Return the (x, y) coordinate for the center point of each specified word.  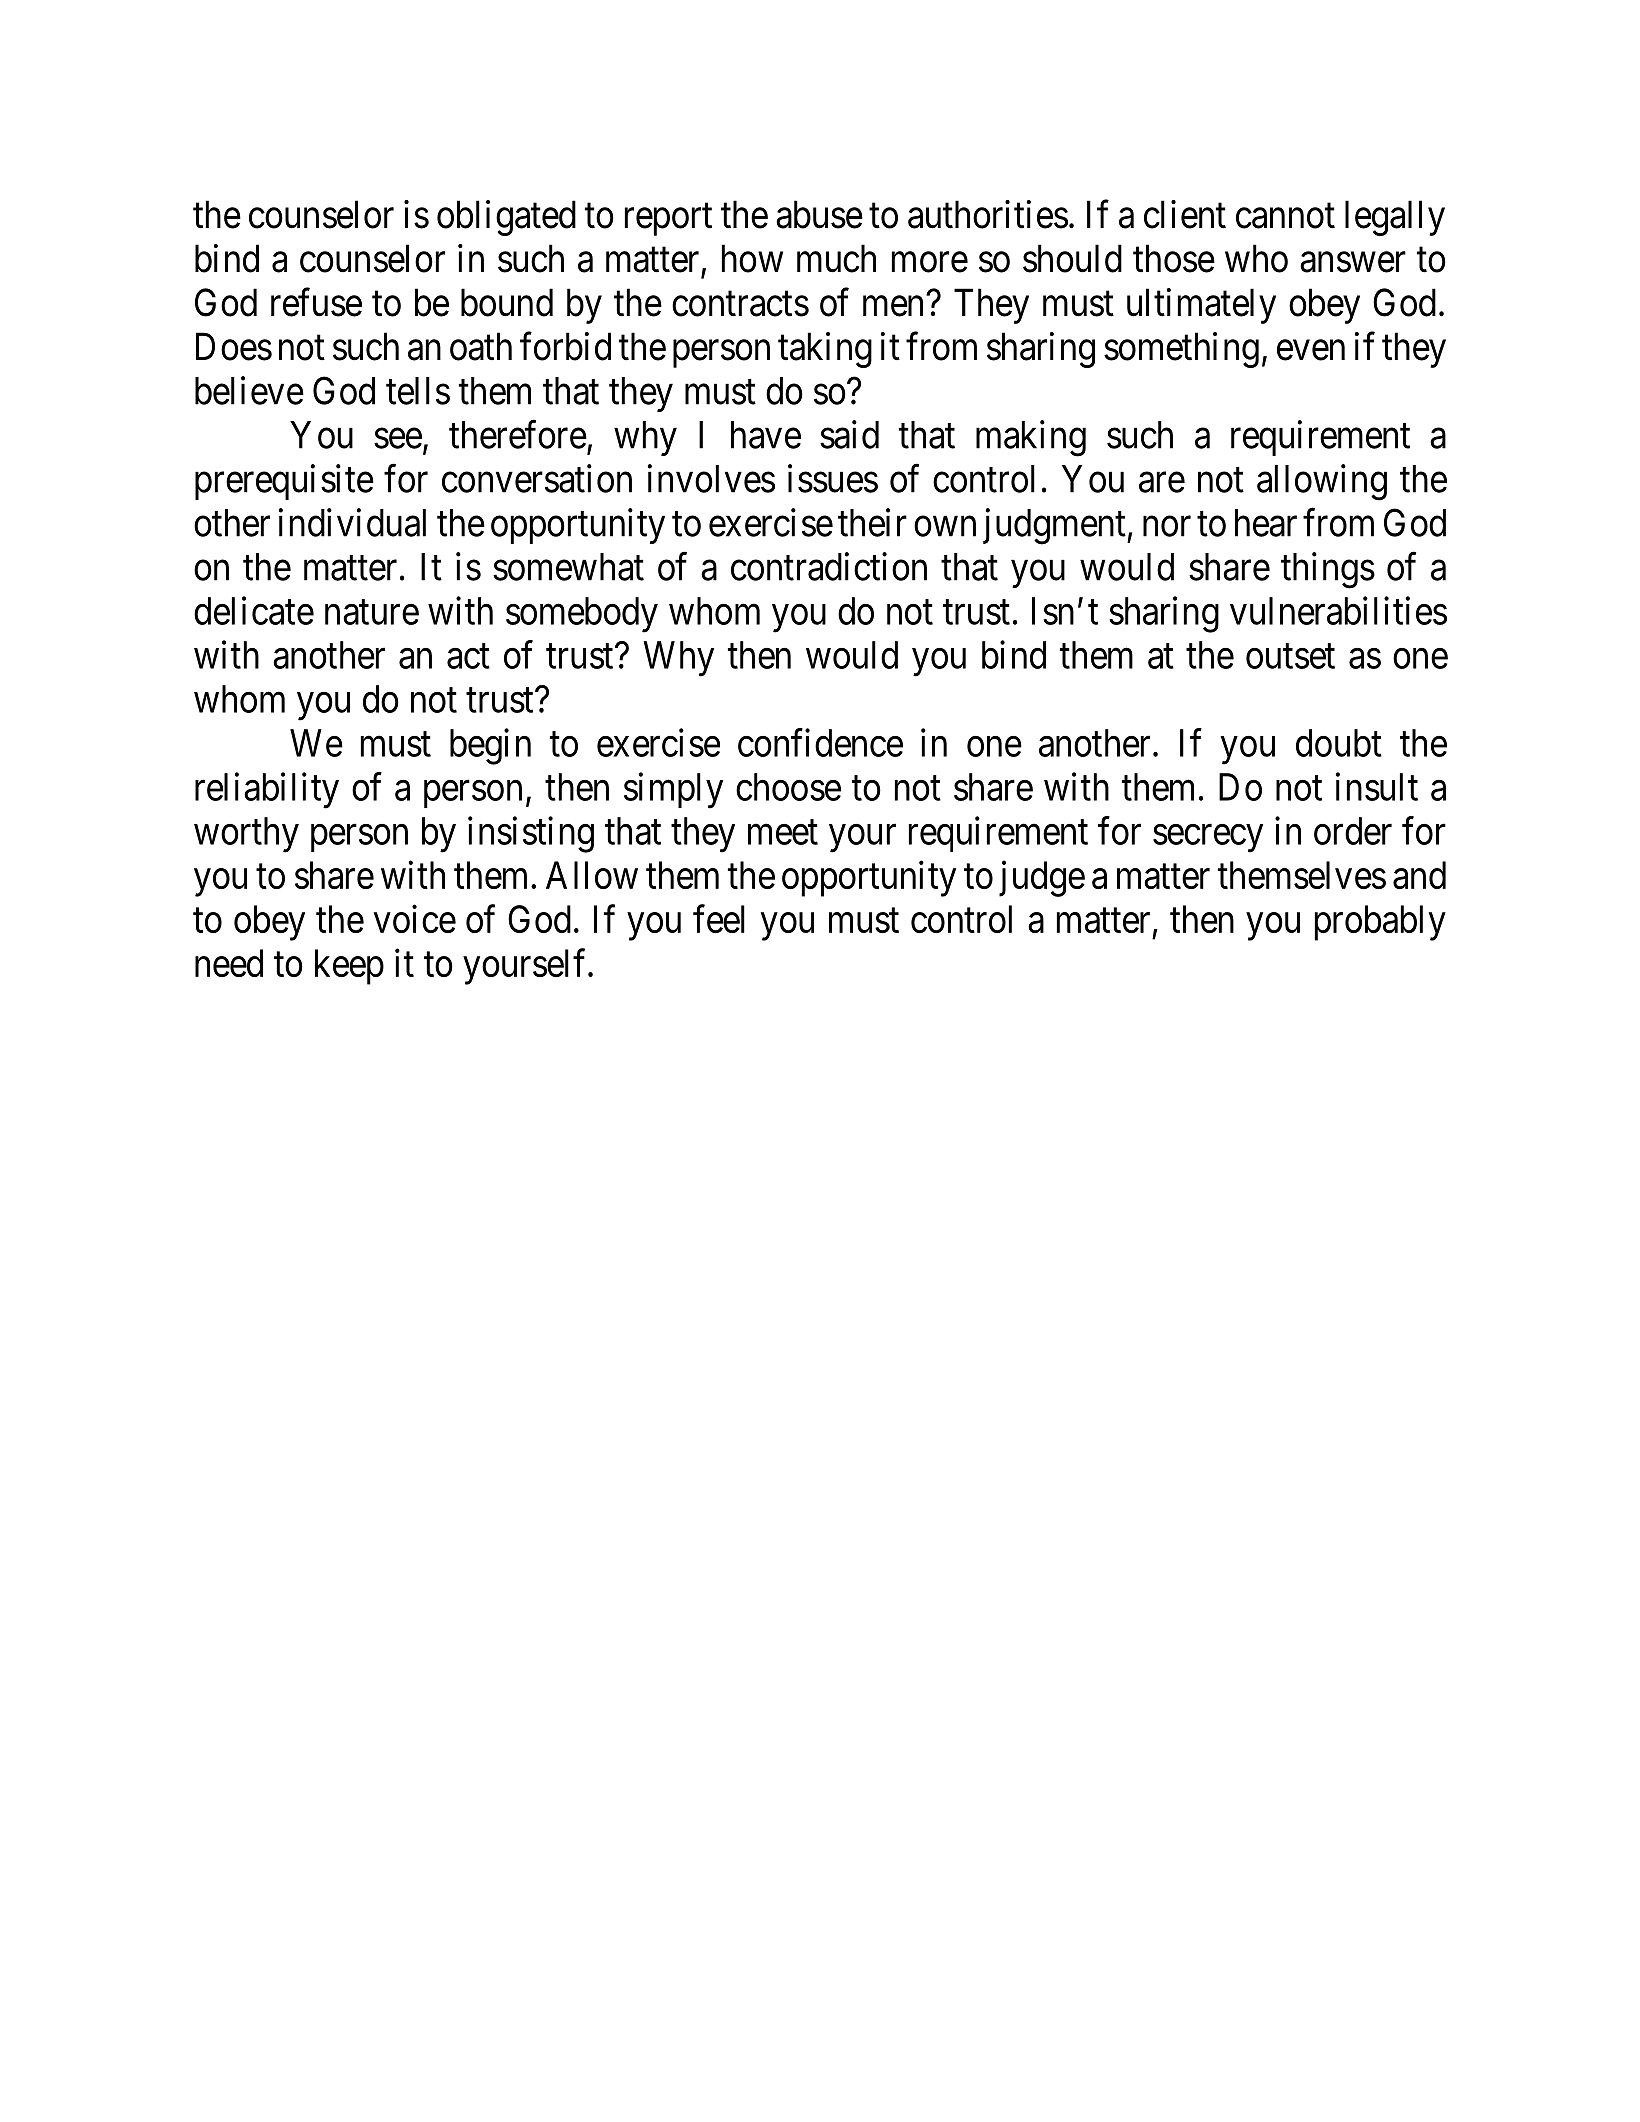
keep (349, 967)
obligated (506, 218)
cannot (1285, 216)
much (836, 258)
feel (719, 919)
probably (1380, 923)
